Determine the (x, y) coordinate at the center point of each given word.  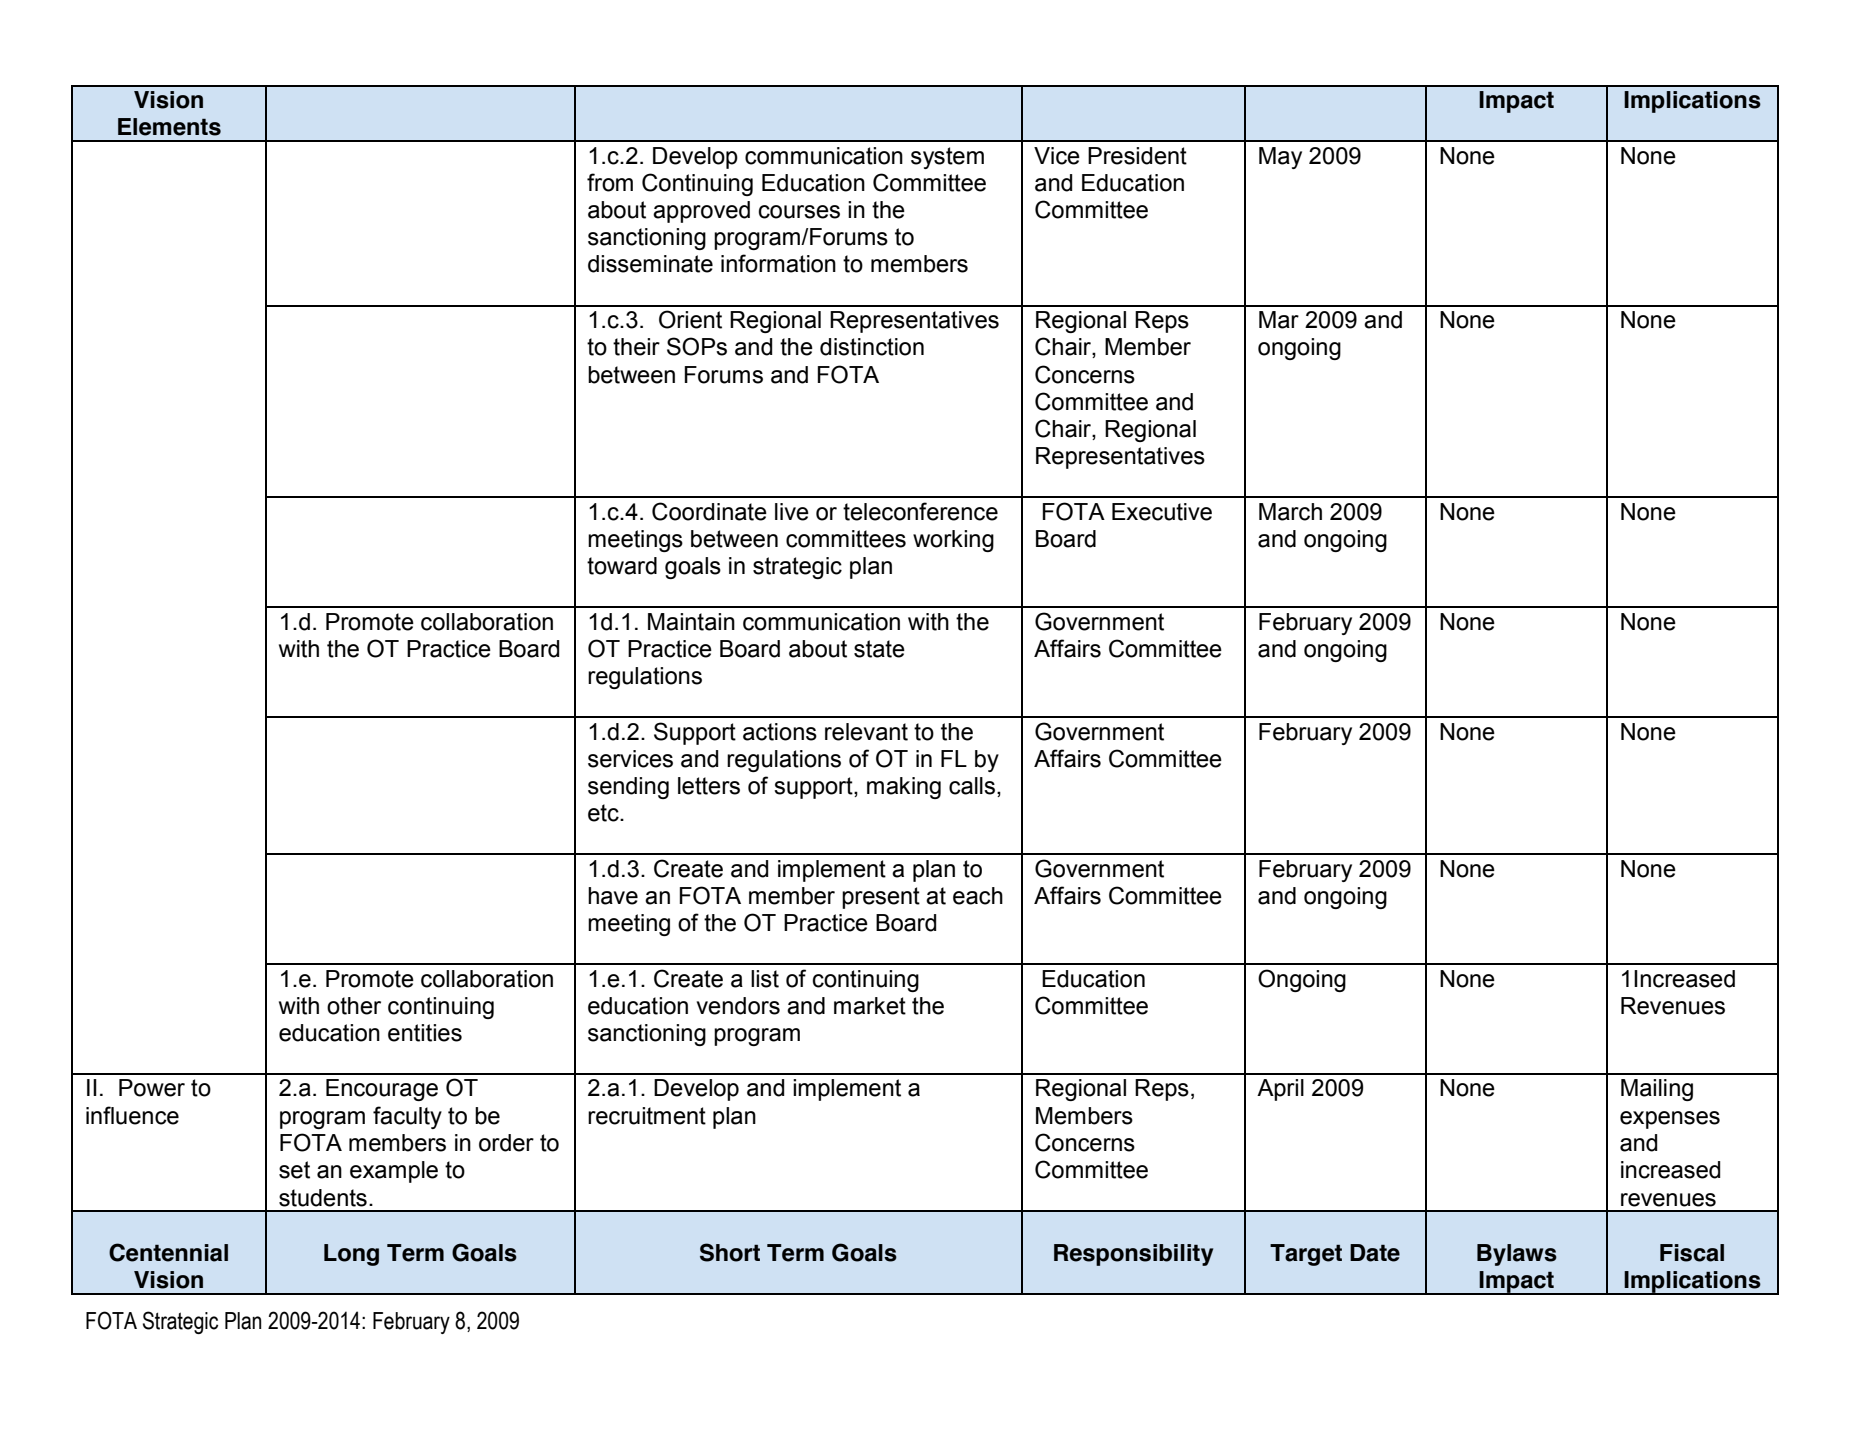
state (879, 649)
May (1280, 158)
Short (730, 1252)
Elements (169, 127)
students (323, 1198)
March (1290, 512)
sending (628, 788)
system (947, 158)
